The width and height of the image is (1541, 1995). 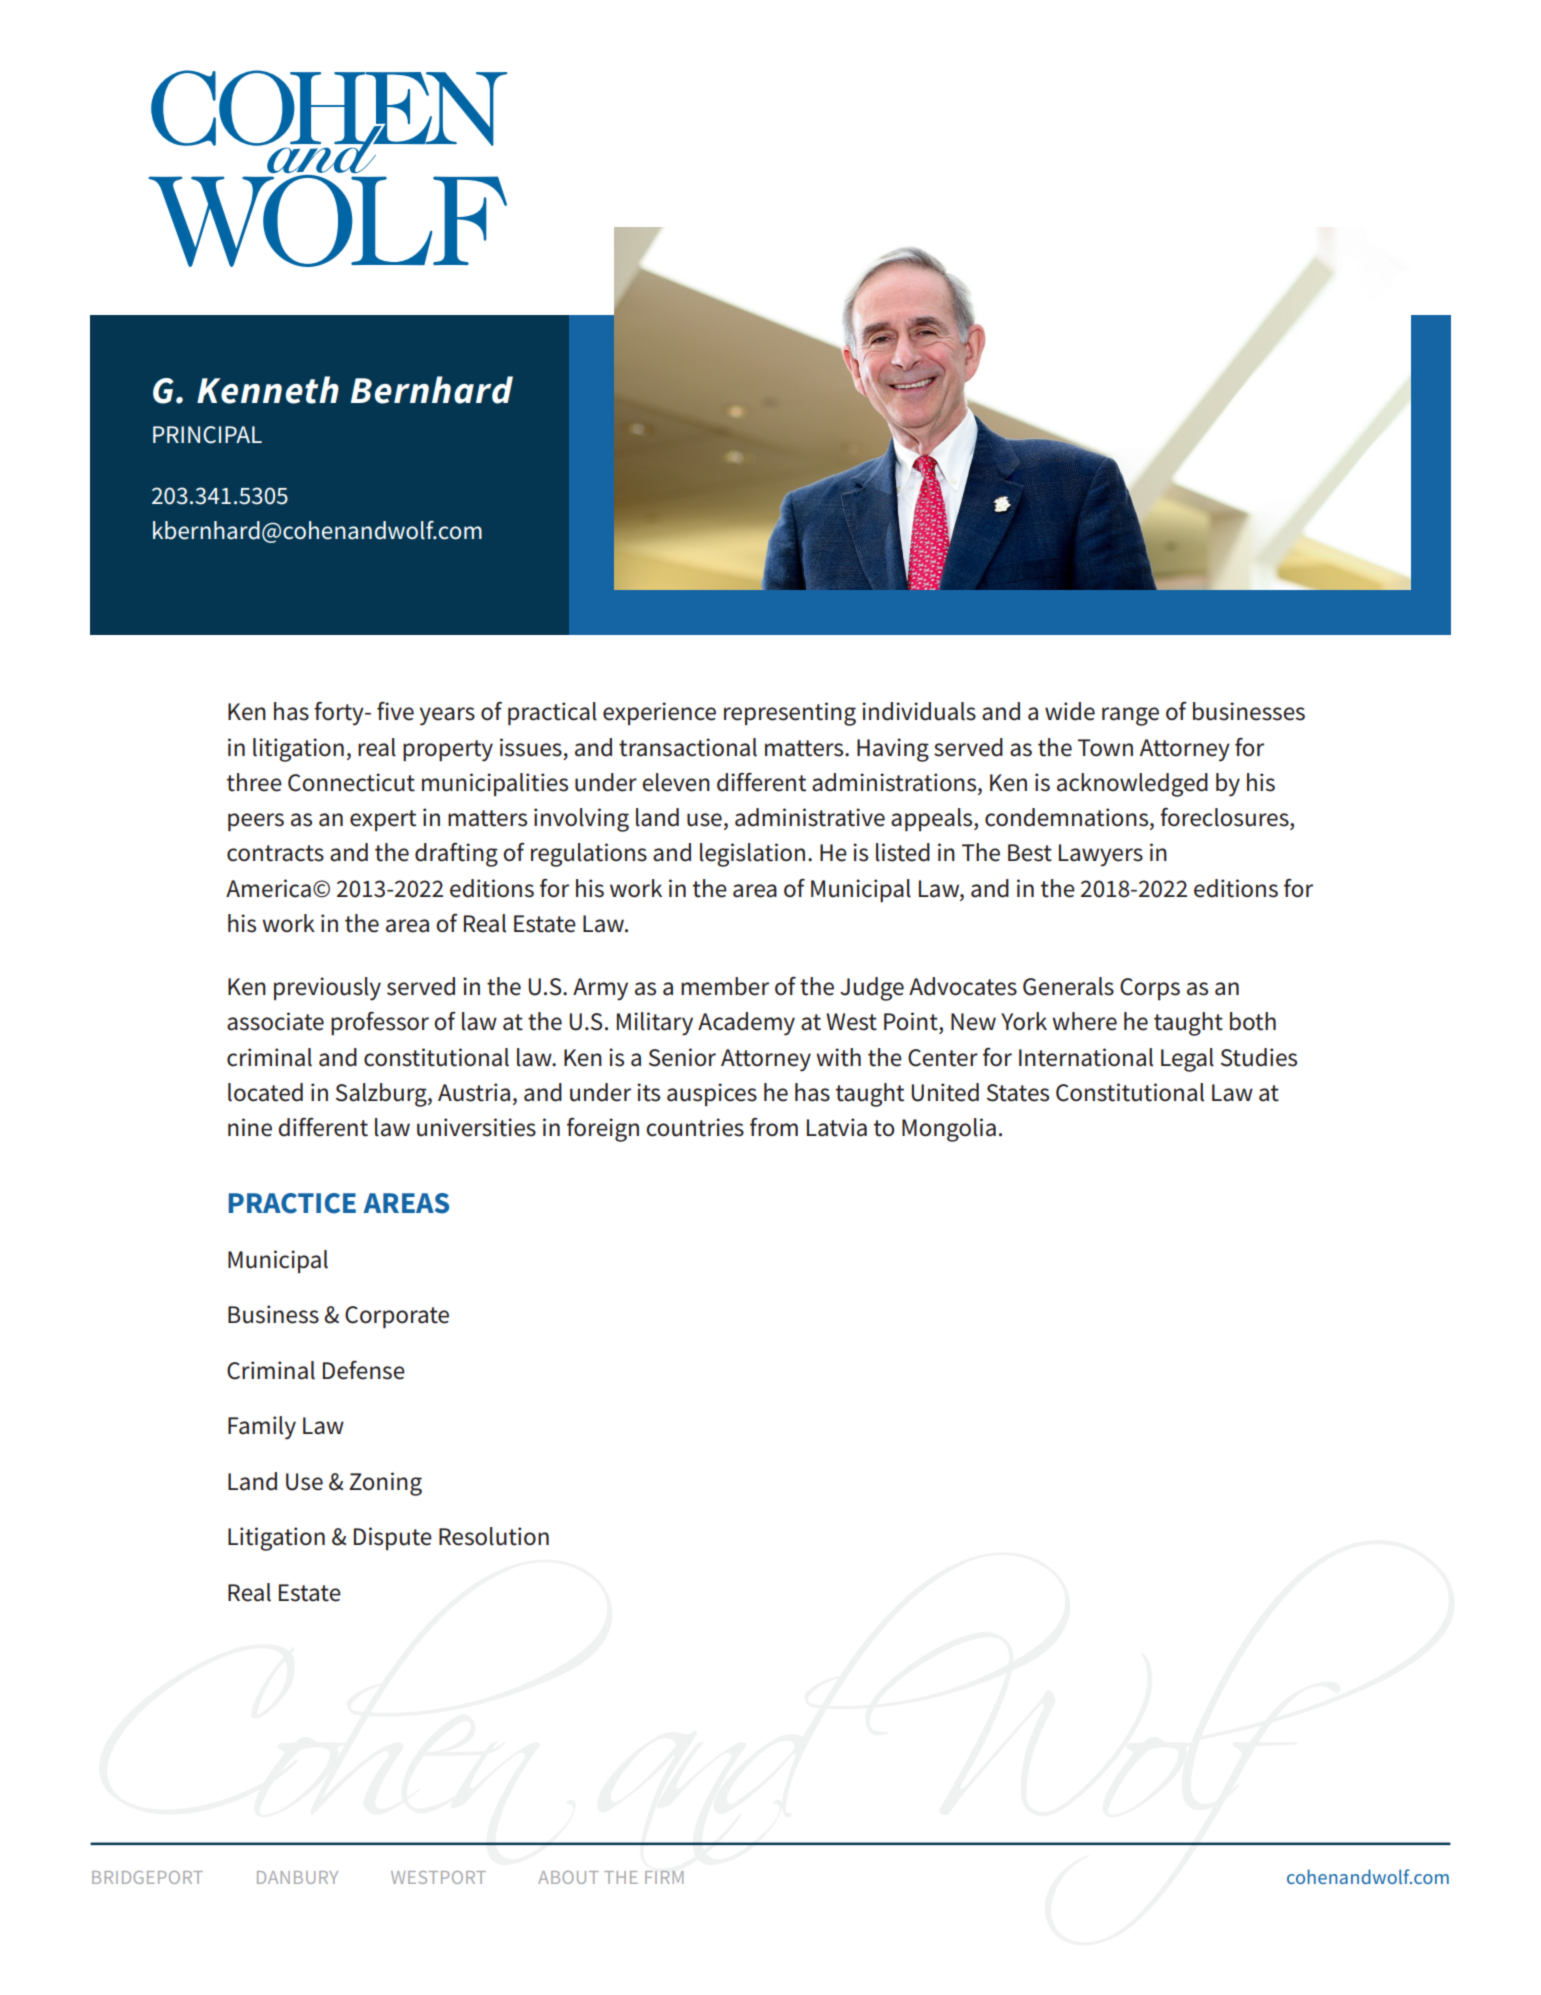 What do you see at coordinates (949, 1130) in the image?
I see `Mongolia` at bounding box center [949, 1130].
